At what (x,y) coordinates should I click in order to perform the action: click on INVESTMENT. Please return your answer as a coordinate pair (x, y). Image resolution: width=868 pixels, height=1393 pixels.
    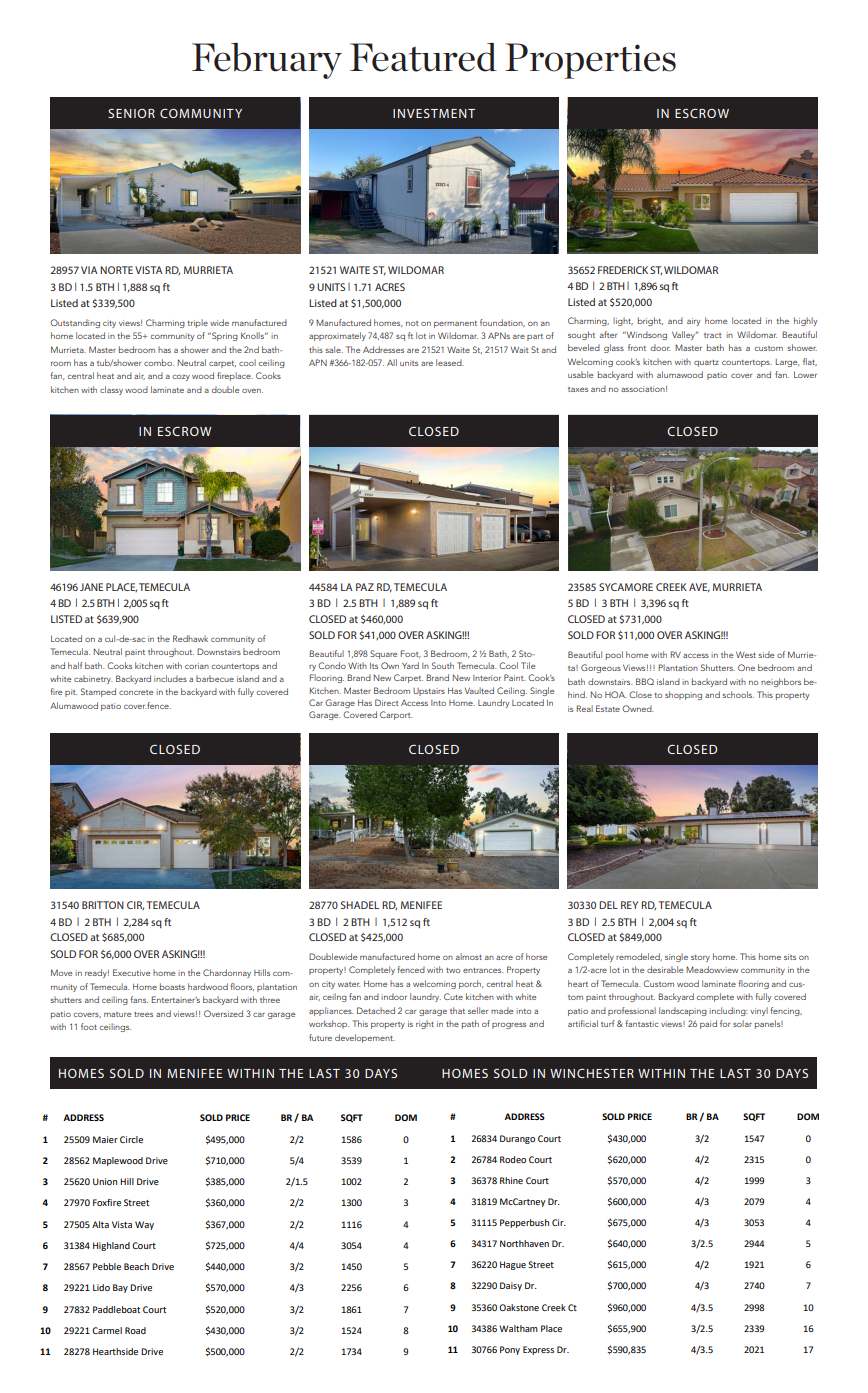
    Looking at the image, I should click on (434, 113).
